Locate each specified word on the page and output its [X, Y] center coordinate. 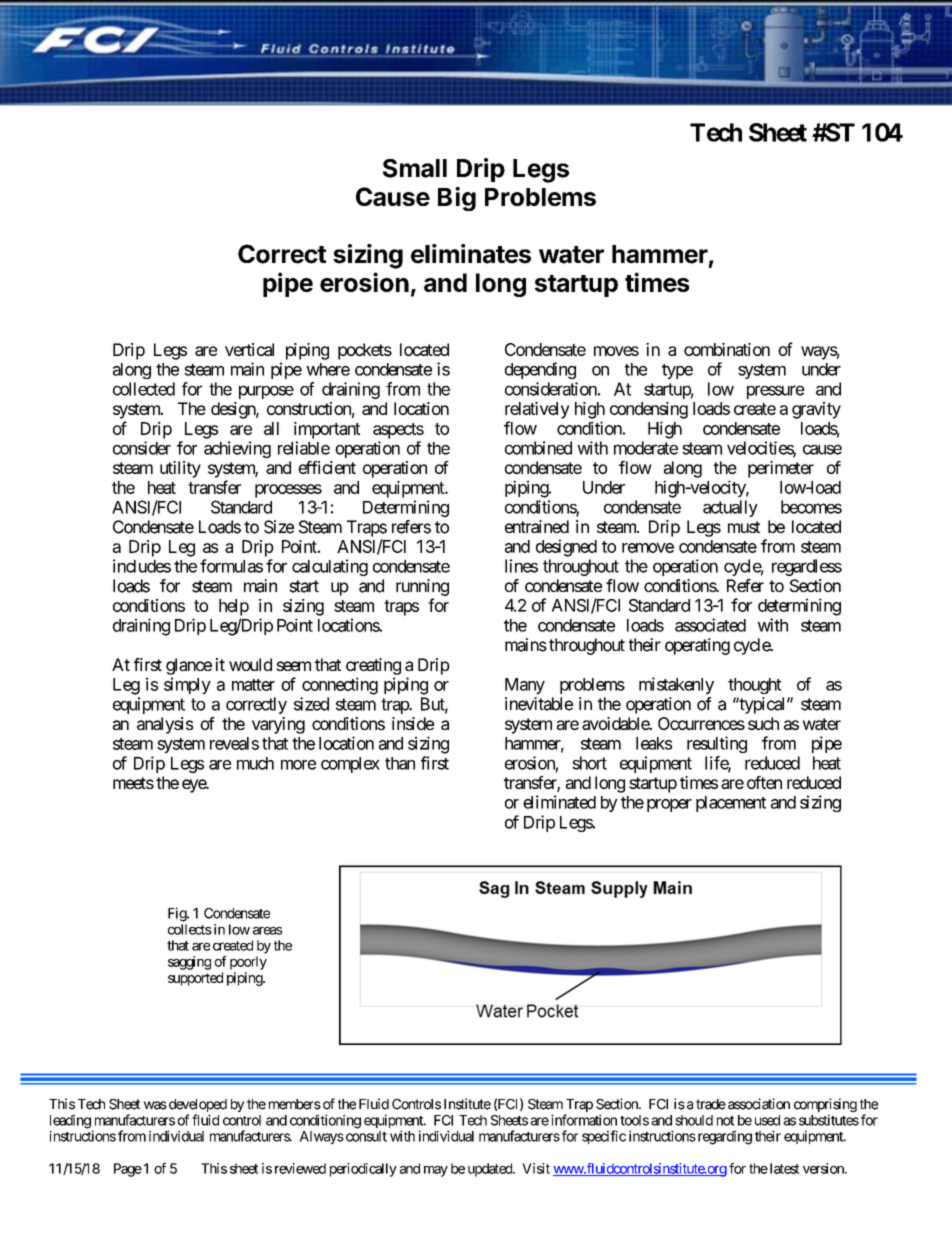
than [400, 763]
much [255, 763]
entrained [537, 526]
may [436, 1171]
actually [730, 508]
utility [180, 469]
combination [727, 349]
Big [457, 199]
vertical [249, 349]
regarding [723, 1137]
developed [196, 1107]
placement [731, 804]
